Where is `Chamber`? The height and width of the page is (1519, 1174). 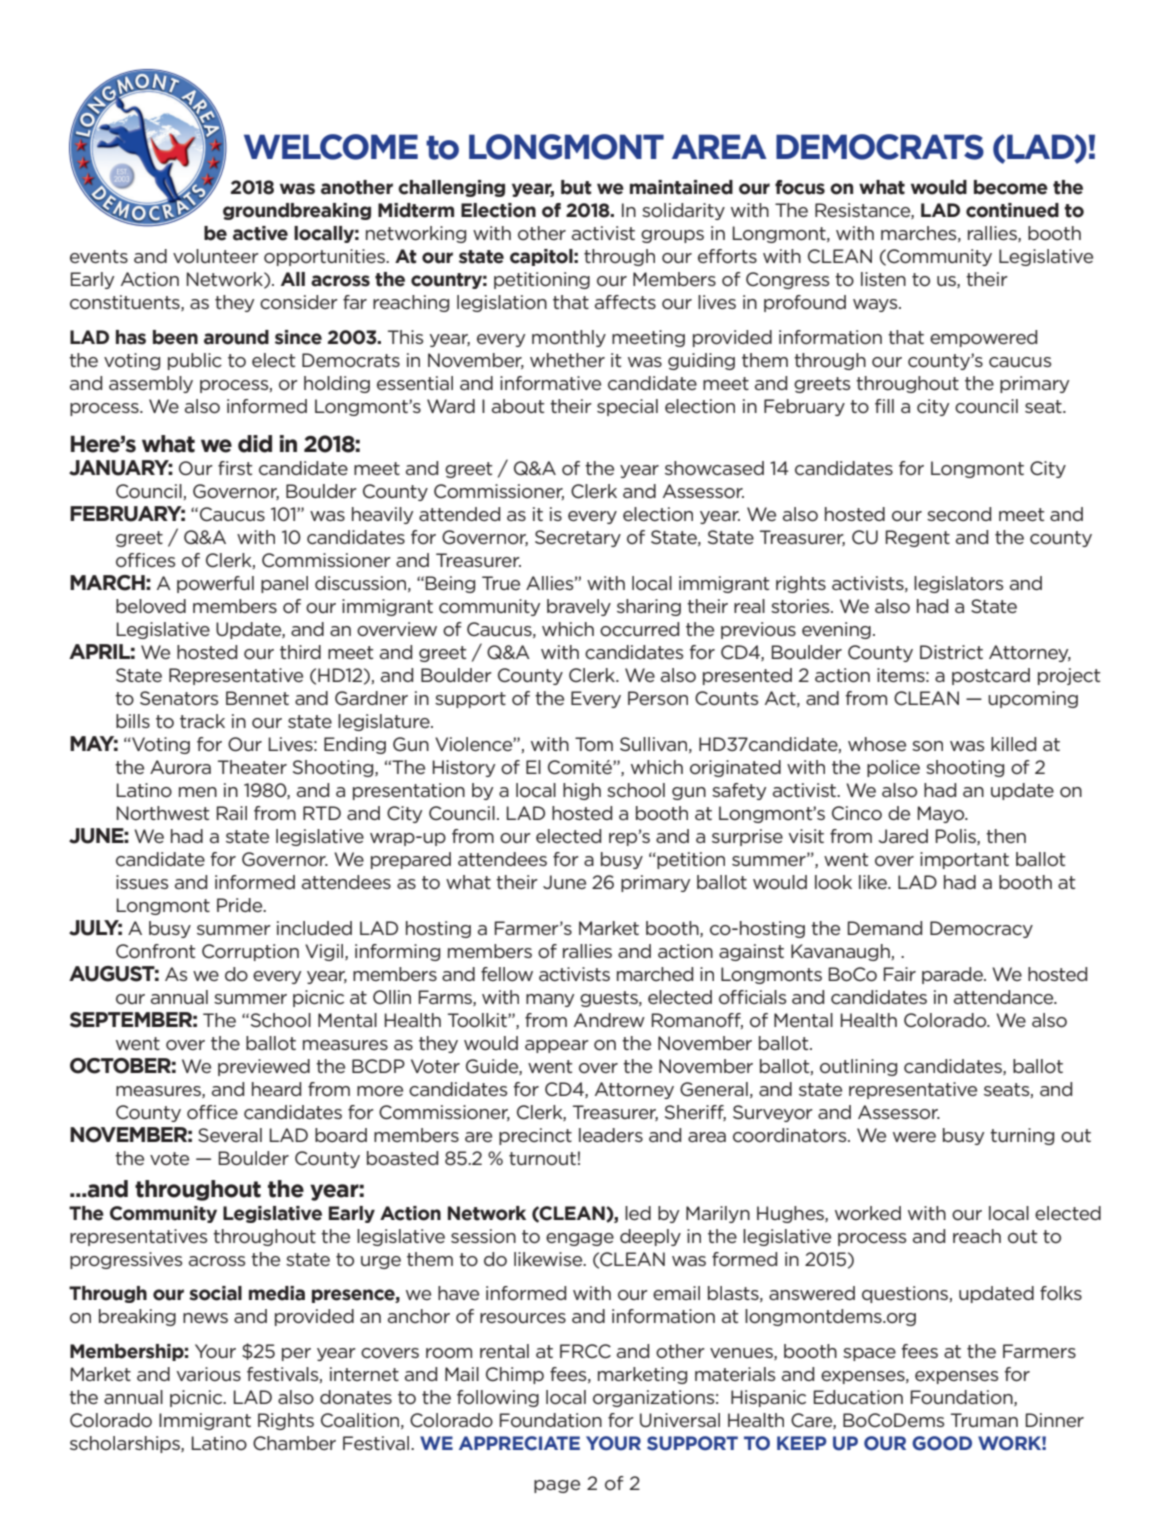 Chamber is located at coordinates (294, 1443).
